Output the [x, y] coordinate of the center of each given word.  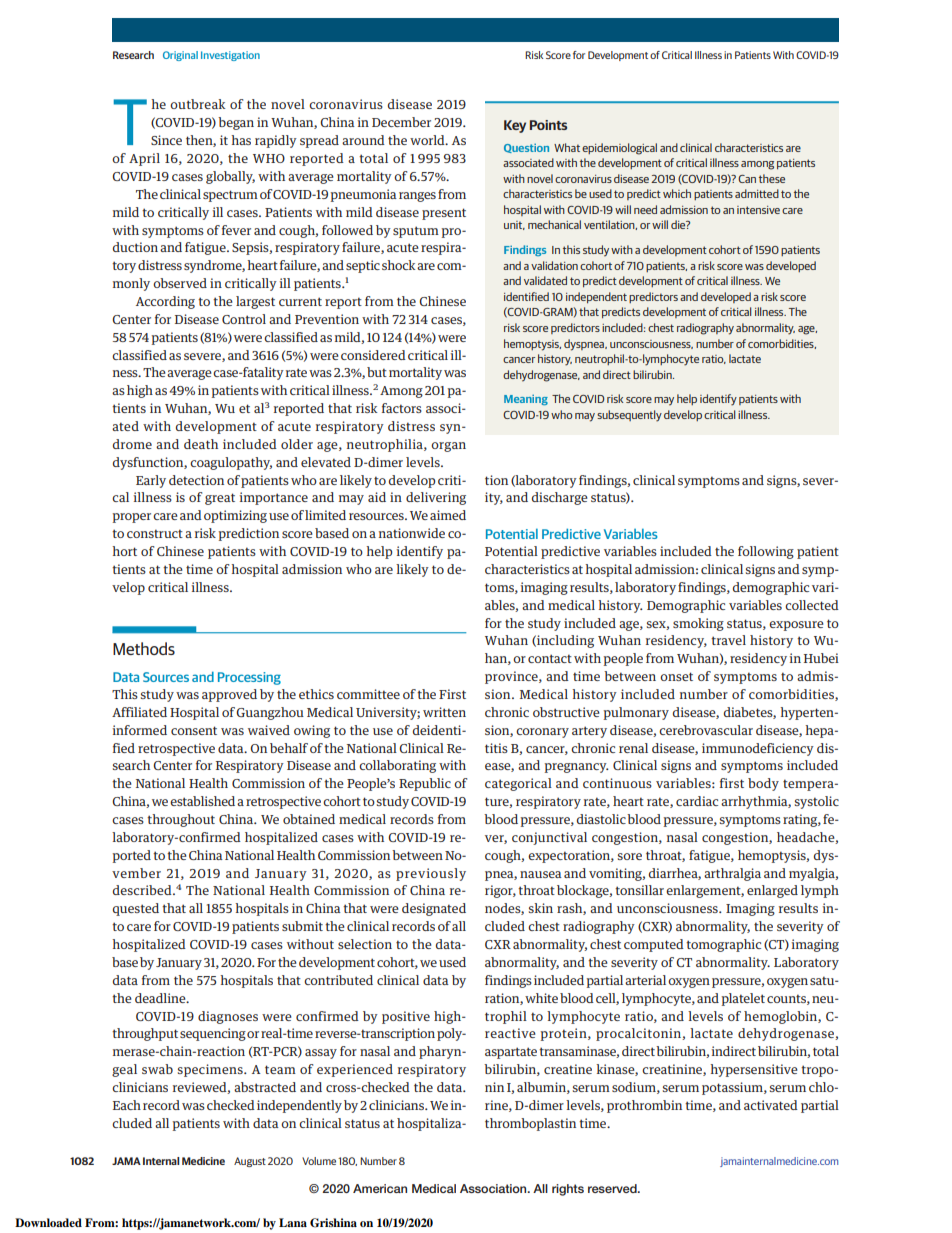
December [401, 122]
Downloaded [48, 1222]
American [380, 1188]
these [772, 178]
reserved [613, 1188]
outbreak [198, 104]
